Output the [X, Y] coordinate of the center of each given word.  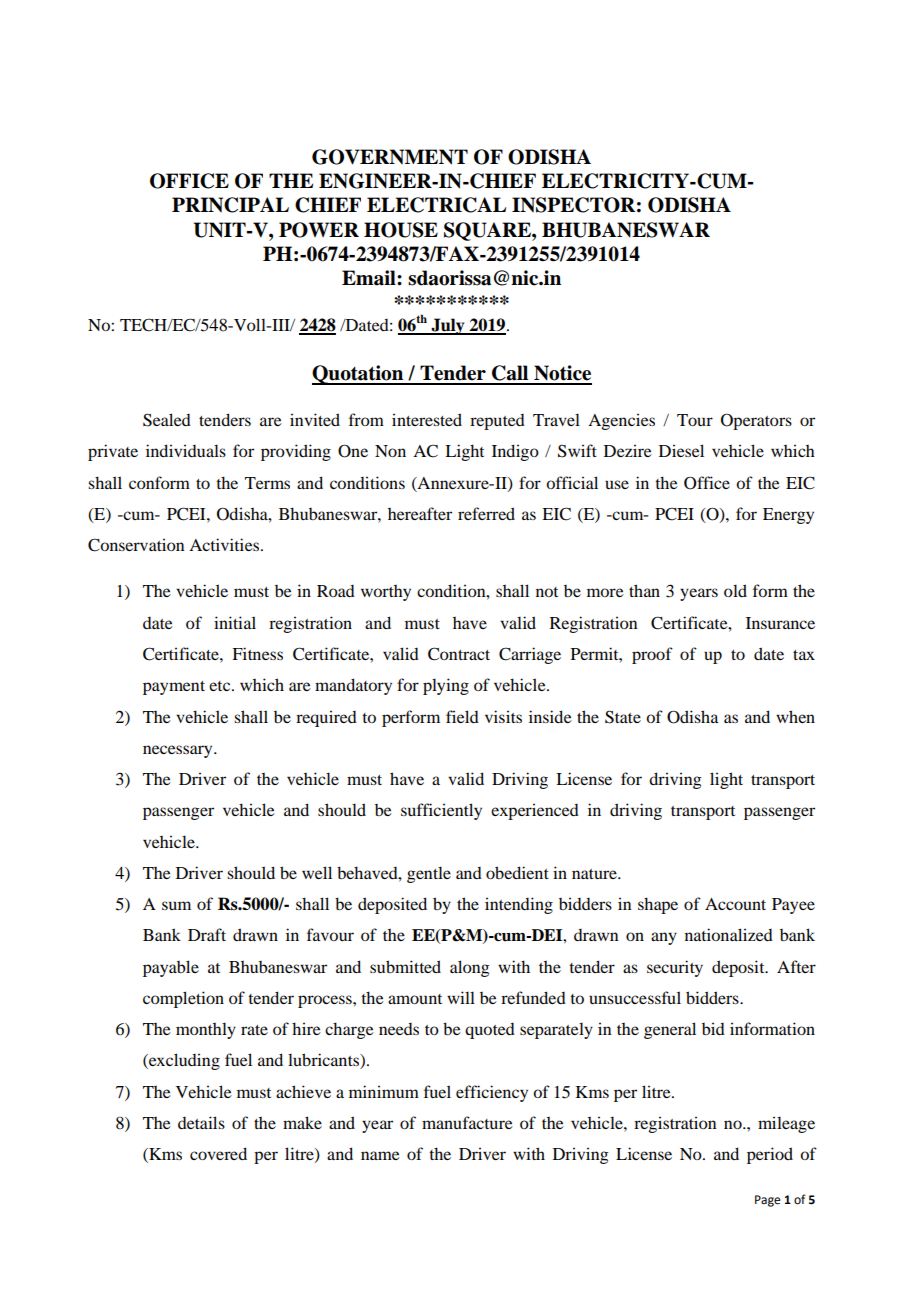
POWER [319, 230]
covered [218, 1153]
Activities [225, 544]
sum [176, 905]
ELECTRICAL [436, 205]
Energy [788, 516]
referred [486, 513]
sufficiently [441, 811]
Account [735, 904]
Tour [695, 420]
